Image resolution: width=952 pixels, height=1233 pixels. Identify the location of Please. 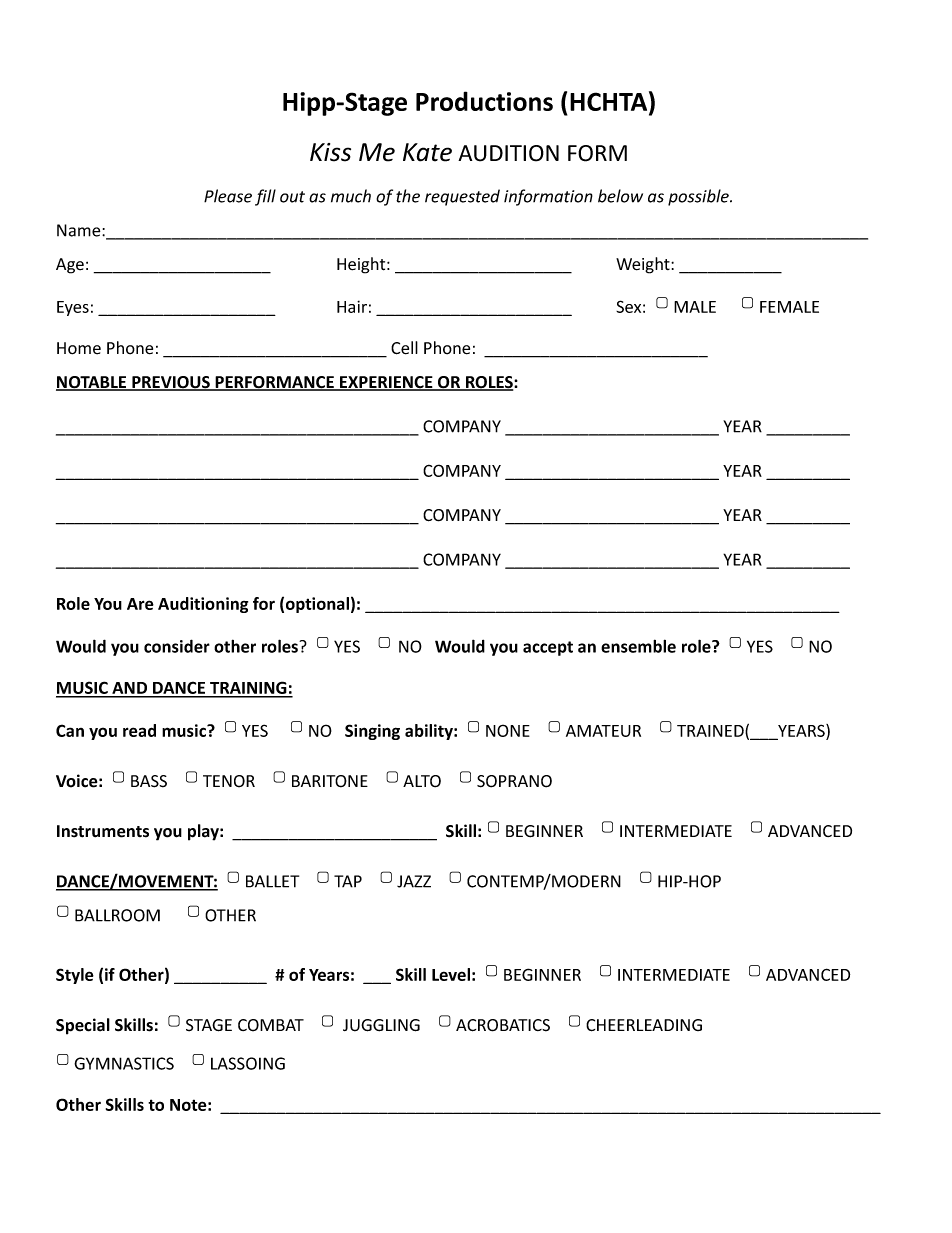
(228, 196).
